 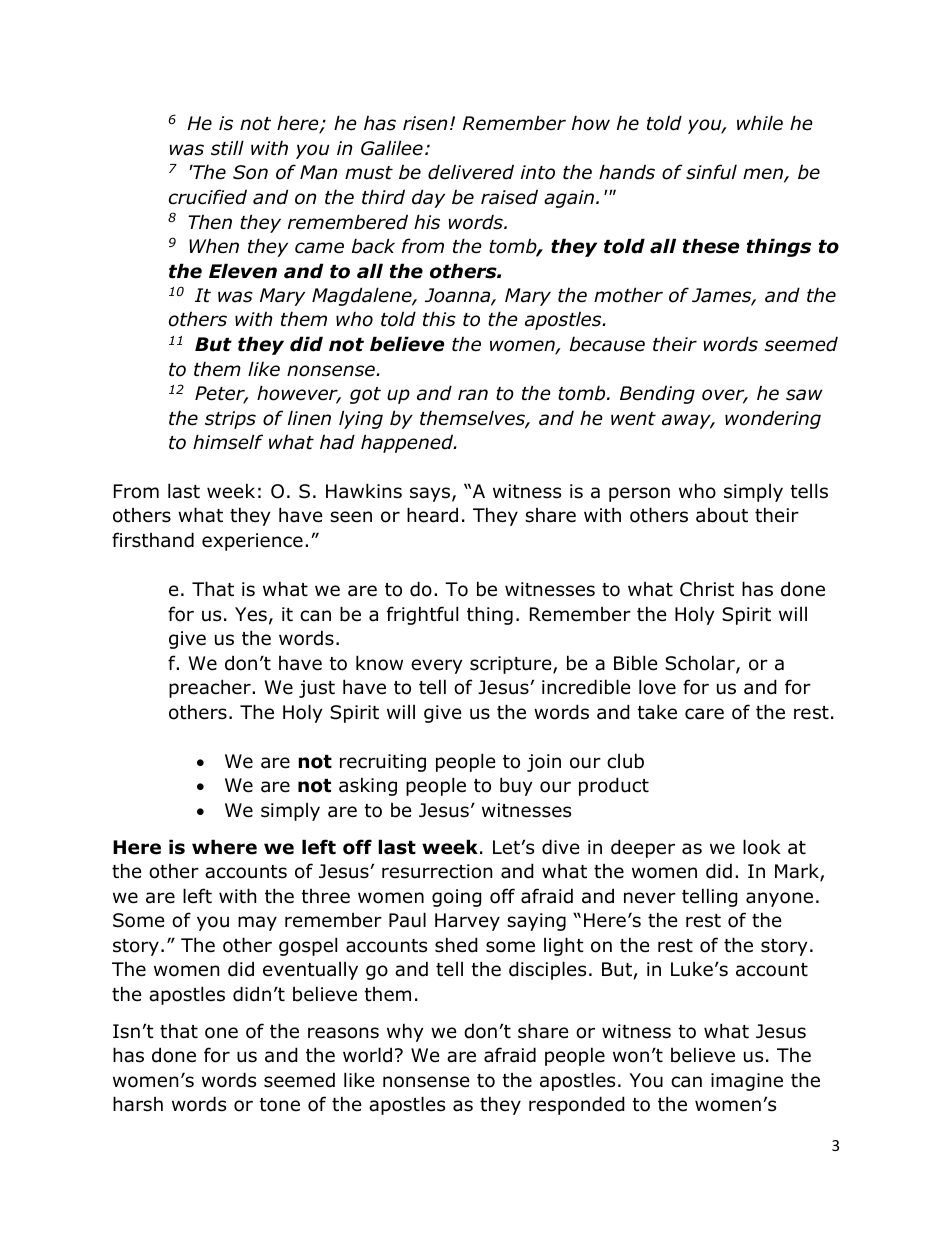 What do you see at coordinates (471, 172) in the screenshot?
I see `delivered` at bounding box center [471, 172].
